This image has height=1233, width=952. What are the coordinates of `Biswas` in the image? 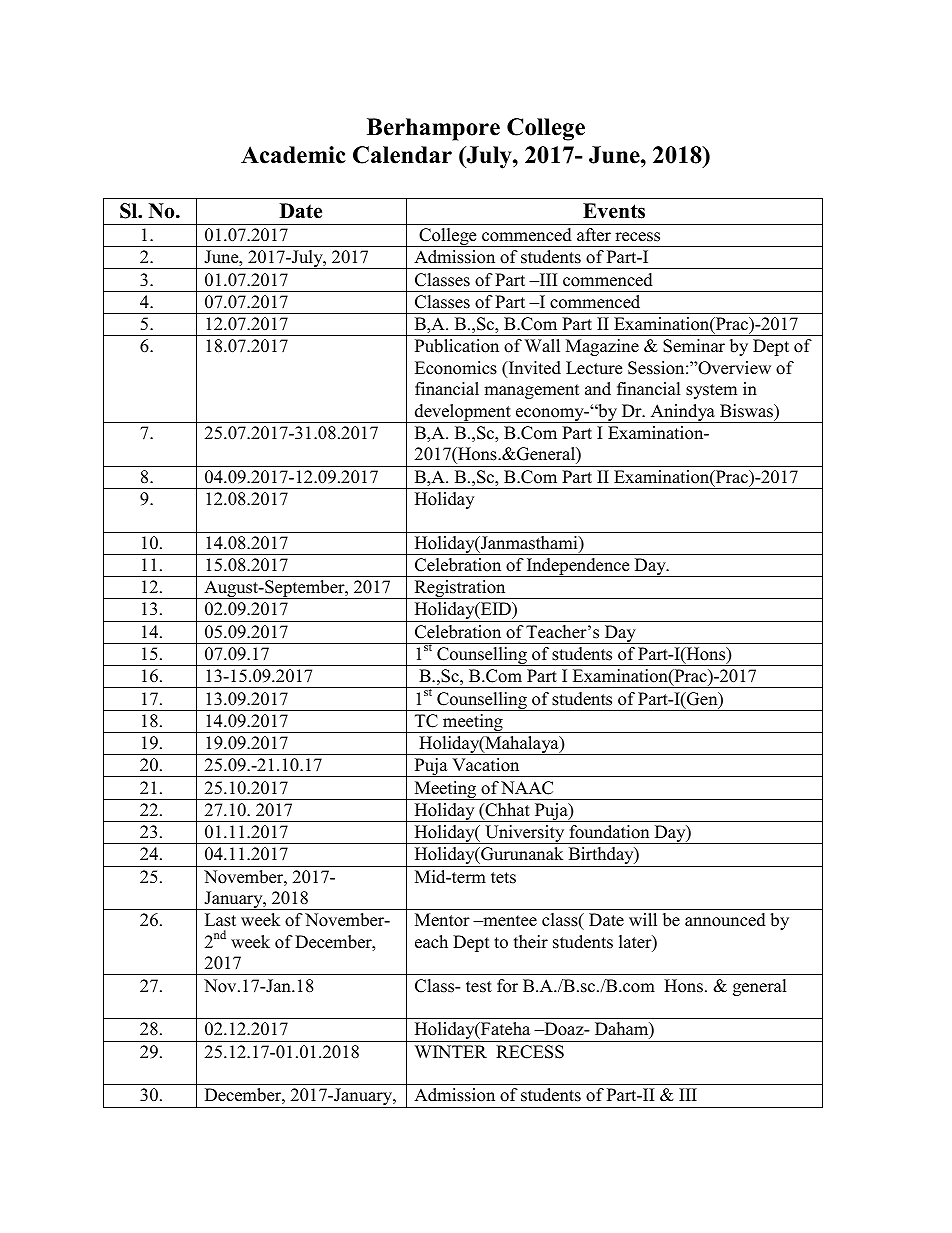 It's located at (747, 411).
